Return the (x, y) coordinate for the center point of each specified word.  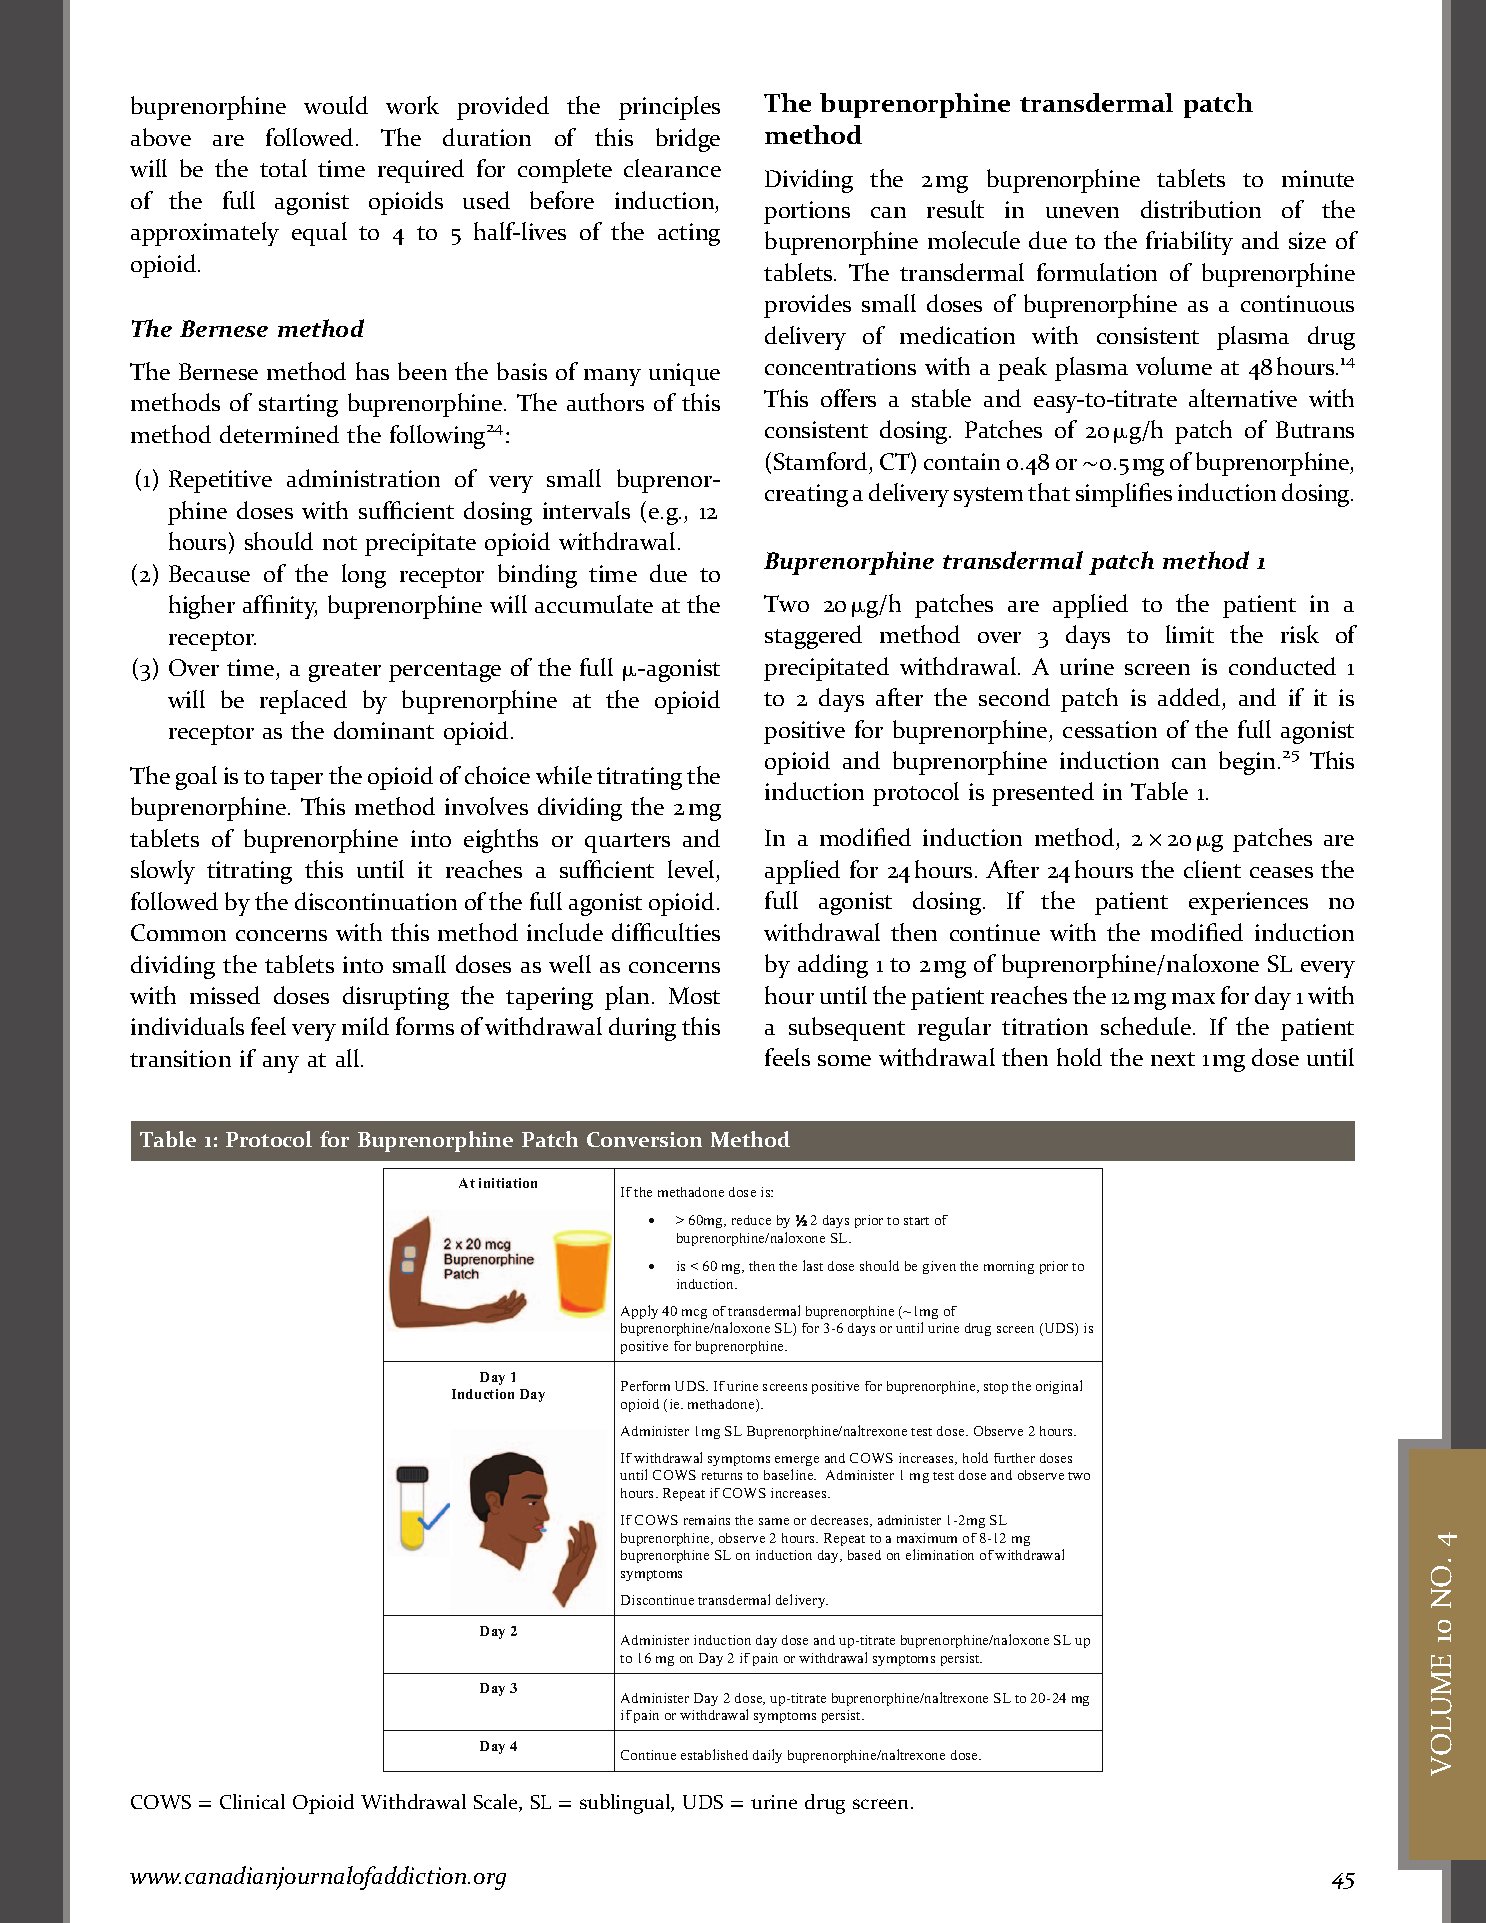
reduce (751, 1220)
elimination (940, 1554)
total (283, 168)
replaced (303, 702)
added (1189, 697)
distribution (1201, 209)
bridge (688, 140)
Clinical (252, 1801)
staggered (813, 637)
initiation (508, 1183)
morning (1009, 1267)
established (714, 1754)
